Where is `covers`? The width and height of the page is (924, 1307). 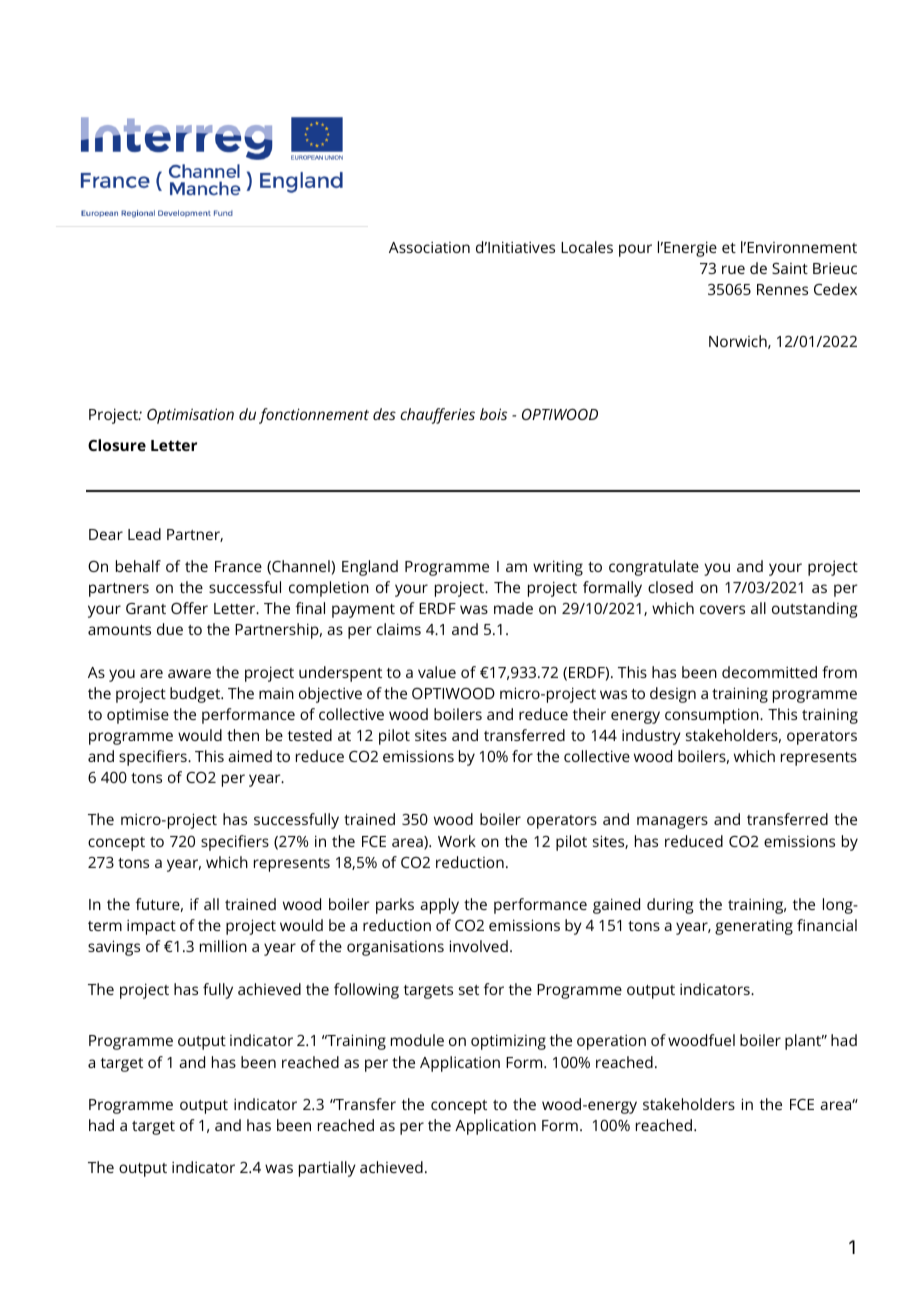 covers is located at coordinates (722, 609).
